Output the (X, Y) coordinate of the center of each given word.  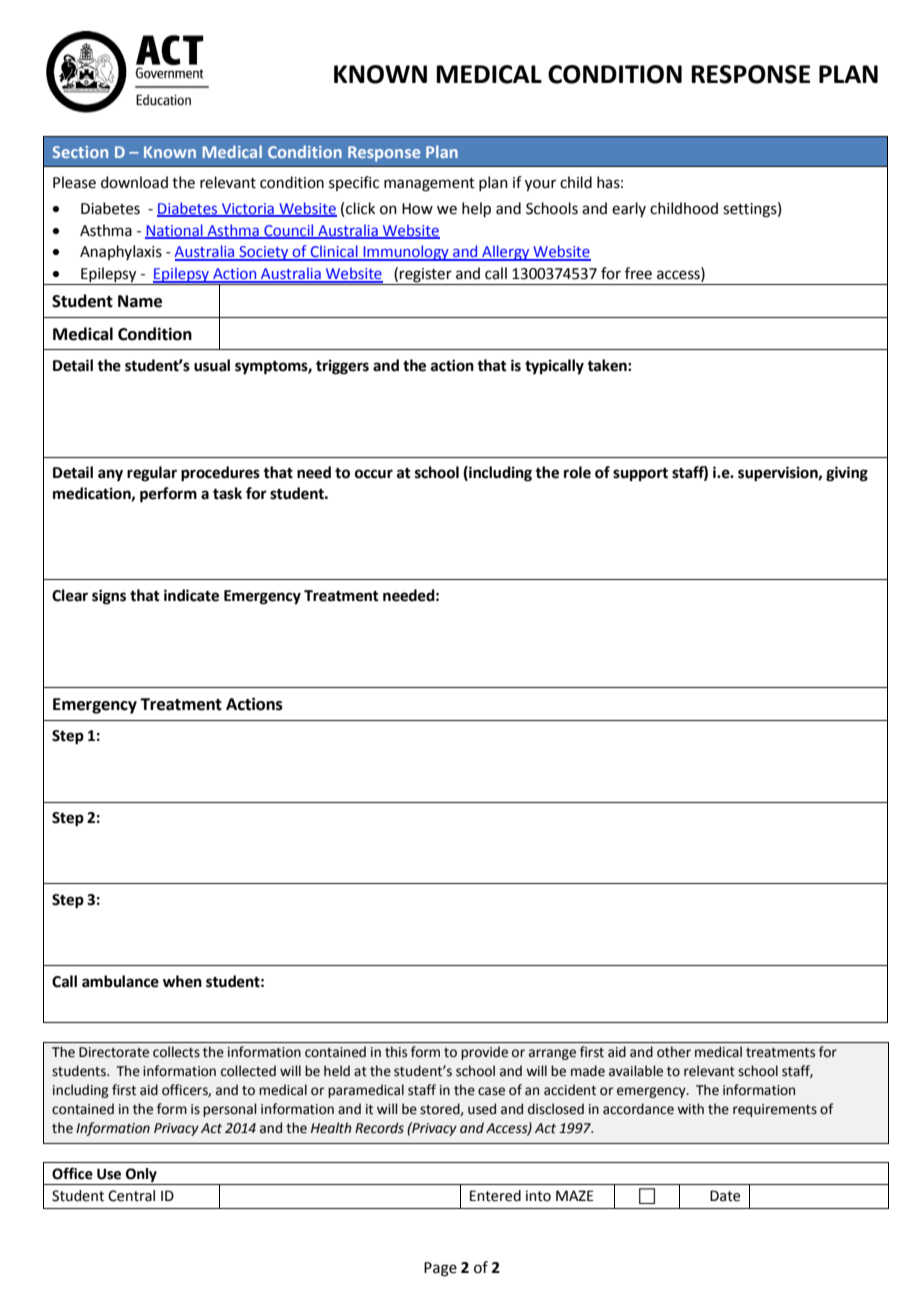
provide (484, 1053)
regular (152, 474)
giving (847, 474)
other (674, 1052)
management (429, 185)
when (182, 981)
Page (440, 1269)
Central (131, 1196)
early (629, 209)
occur (374, 474)
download (134, 182)
